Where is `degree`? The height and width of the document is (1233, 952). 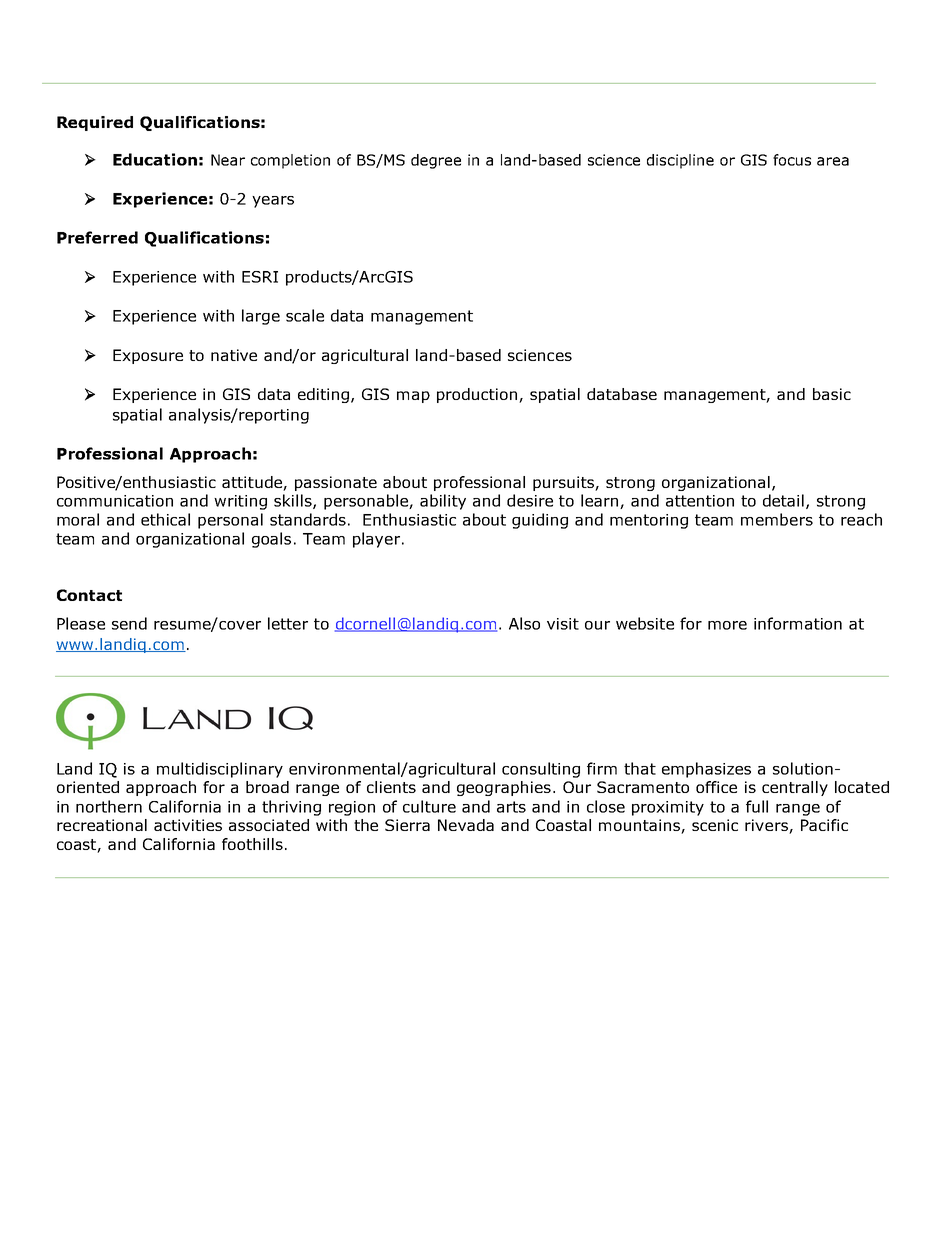 degree is located at coordinates (436, 161).
